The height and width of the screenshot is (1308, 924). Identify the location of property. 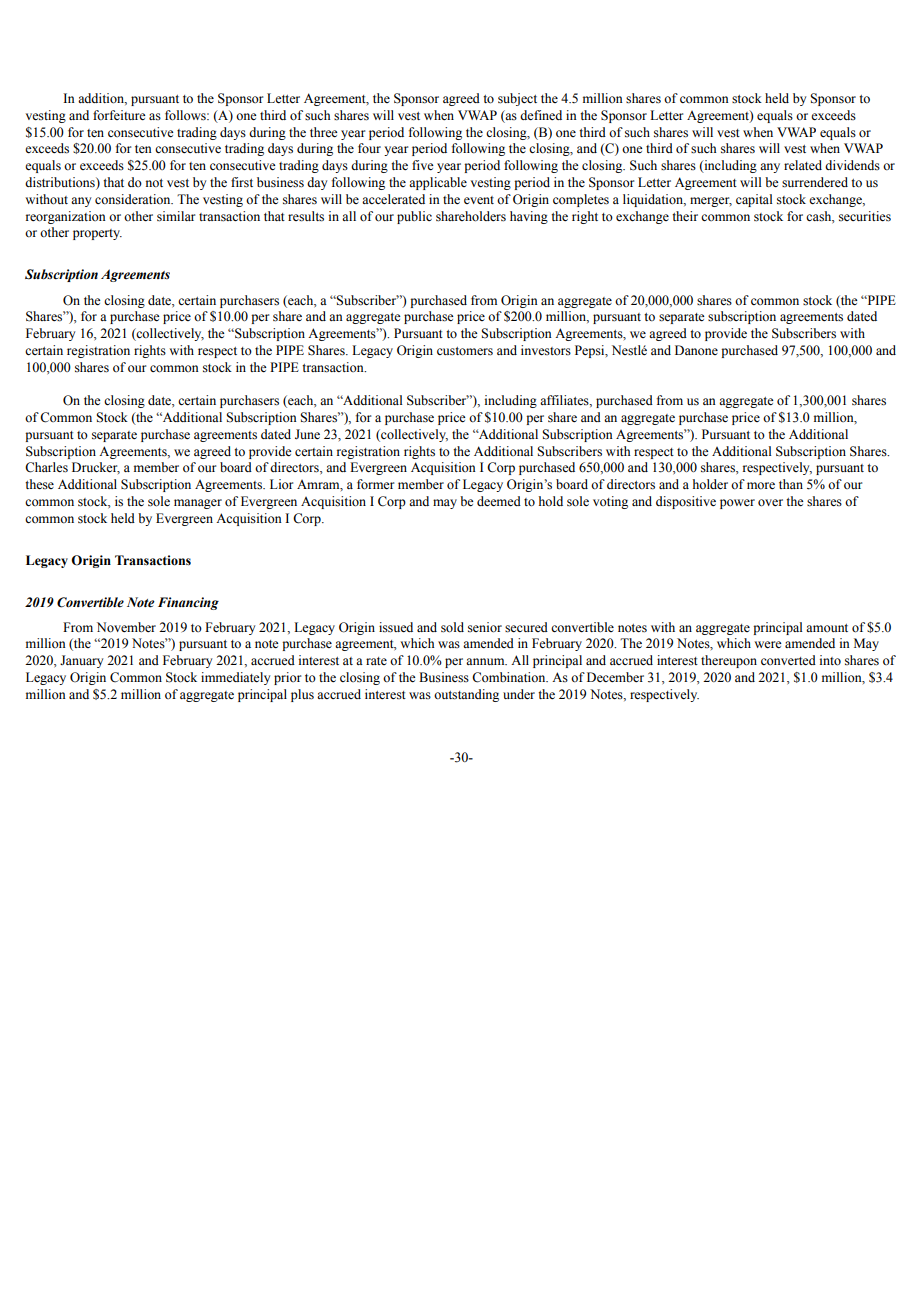
(97, 234).
